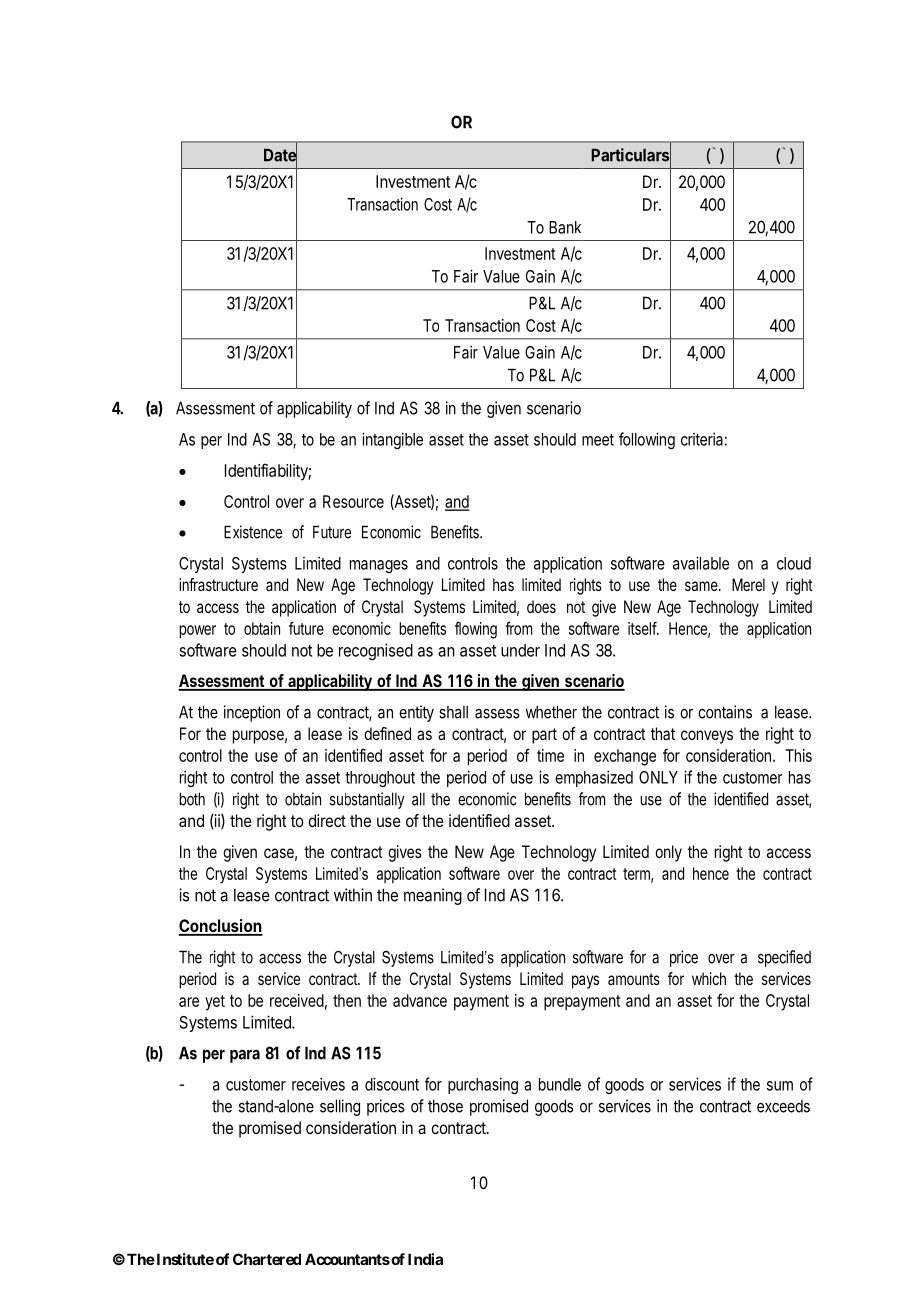 This page has width=924, height=1307. I want to click on following, so click(647, 440).
